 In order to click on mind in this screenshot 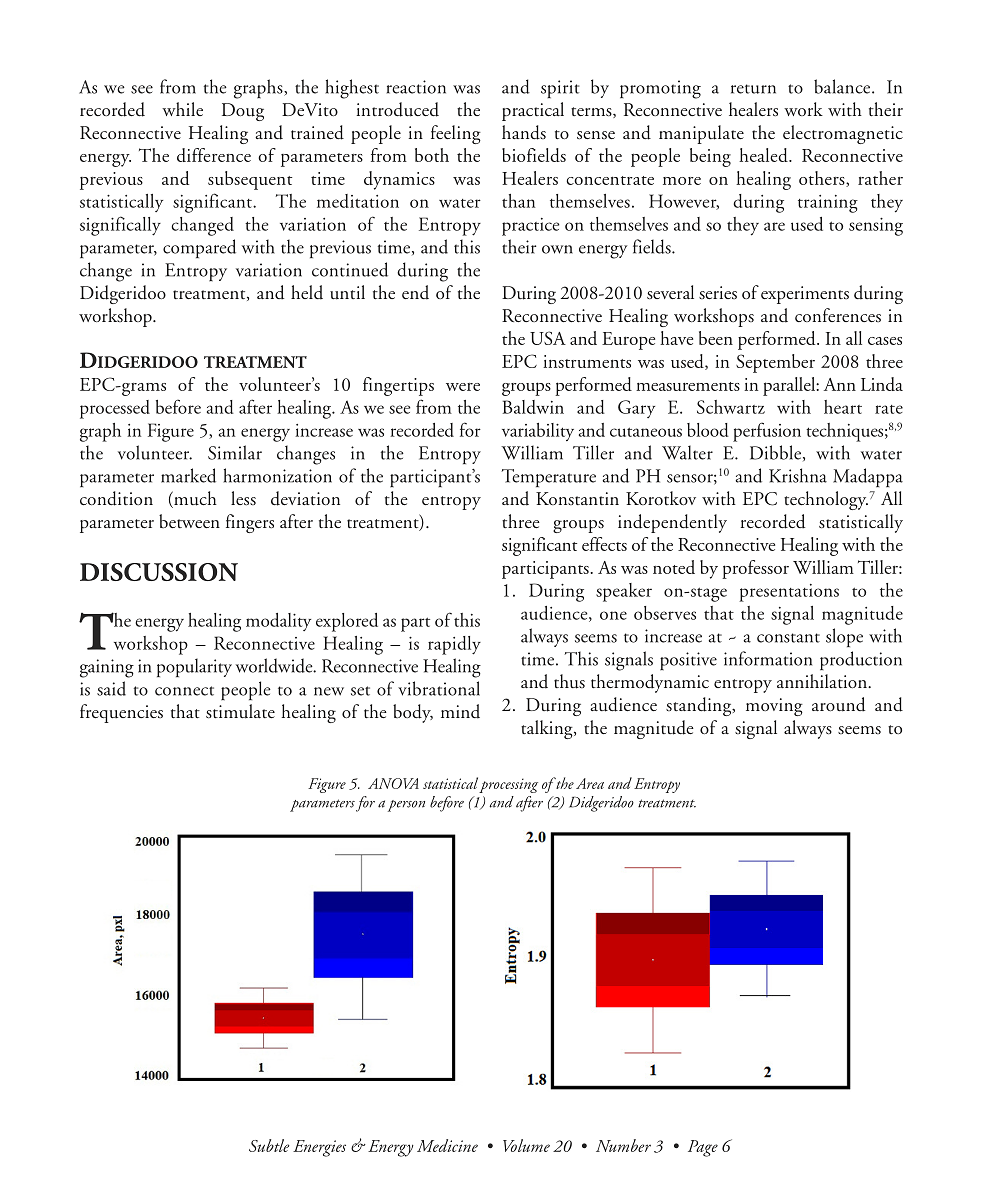, I will do `click(460, 711)`.
